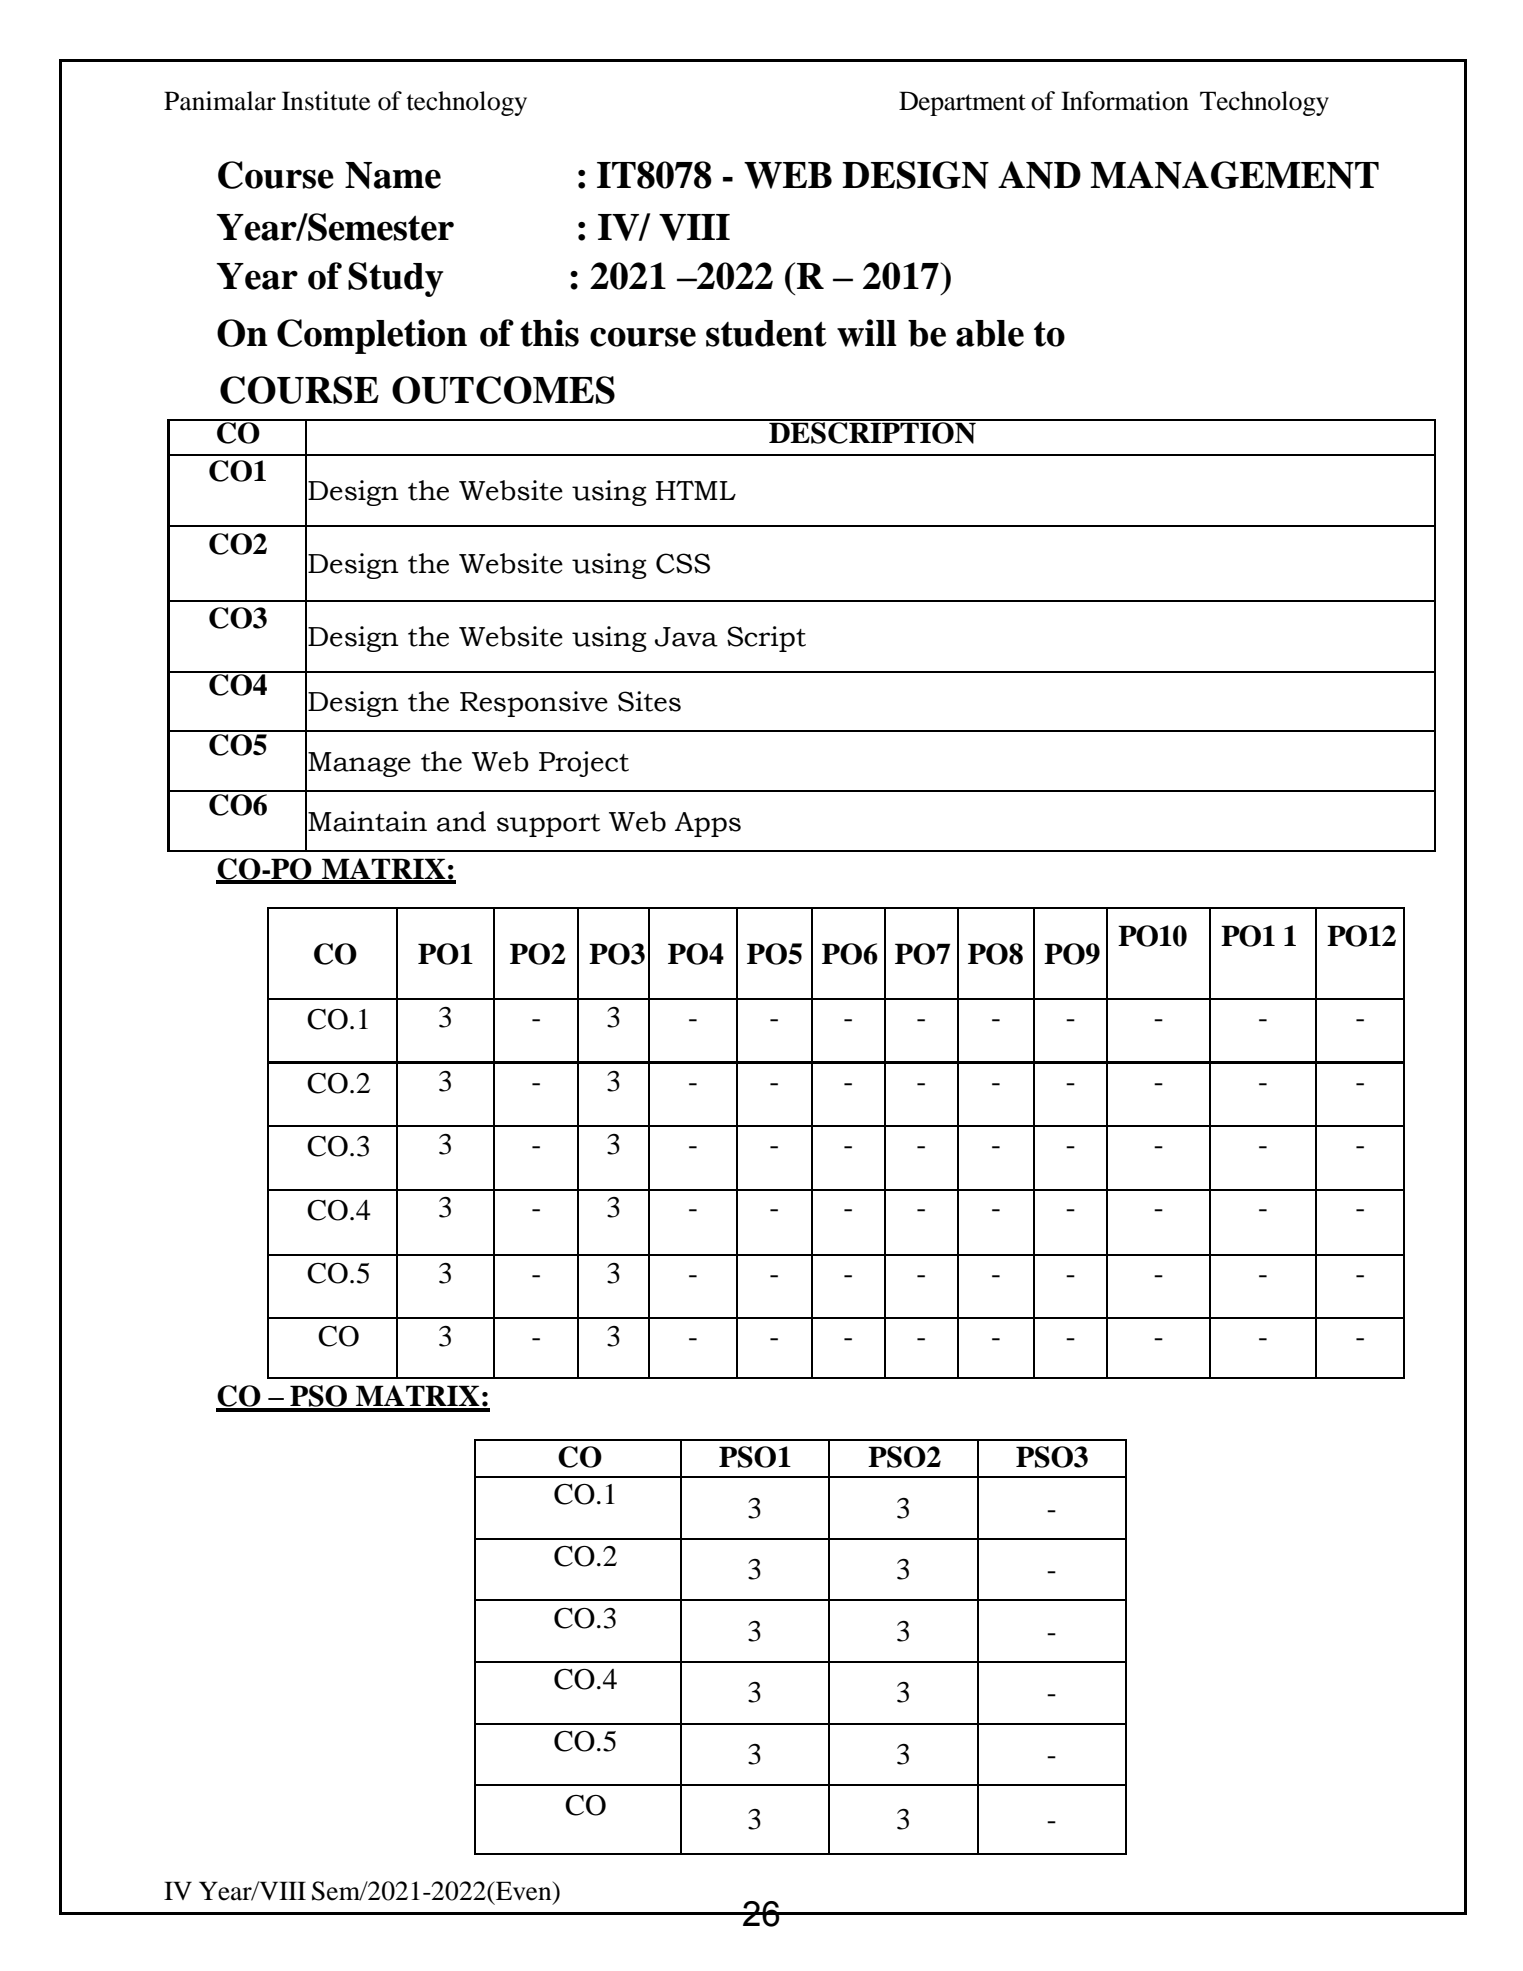  What do you see at coordinates (696, 490) in the document?
I see `HTML` at bounding box center [696, 490].
